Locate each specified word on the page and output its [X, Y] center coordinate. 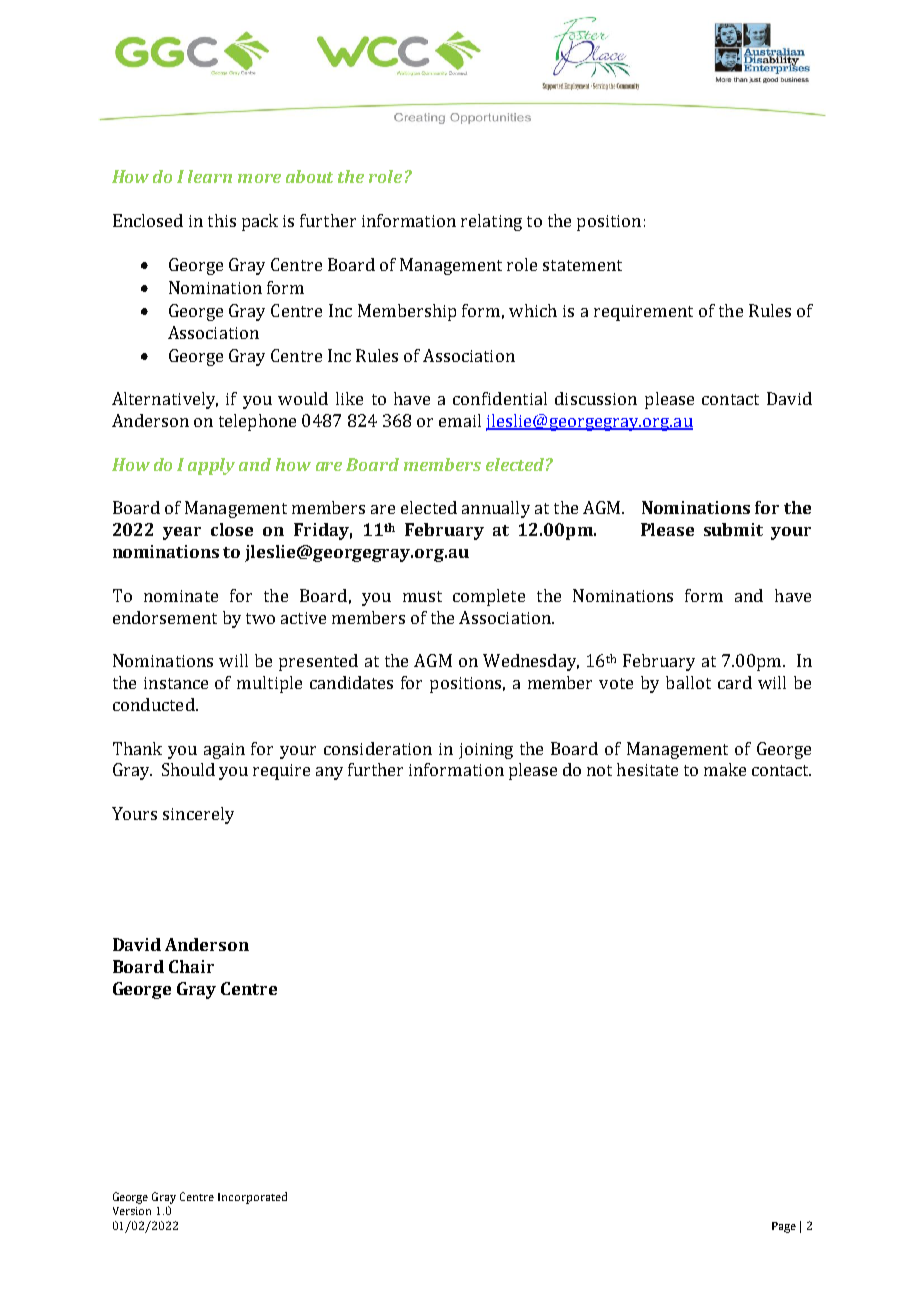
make [725, 769]
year [182, 533]
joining [486, 751]
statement [582, 265]
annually [496, 509]
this [222, 220]
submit [733, 529]
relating [491, 222]
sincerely [198, 815]
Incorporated [252, 1198]
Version [132, 1211]
